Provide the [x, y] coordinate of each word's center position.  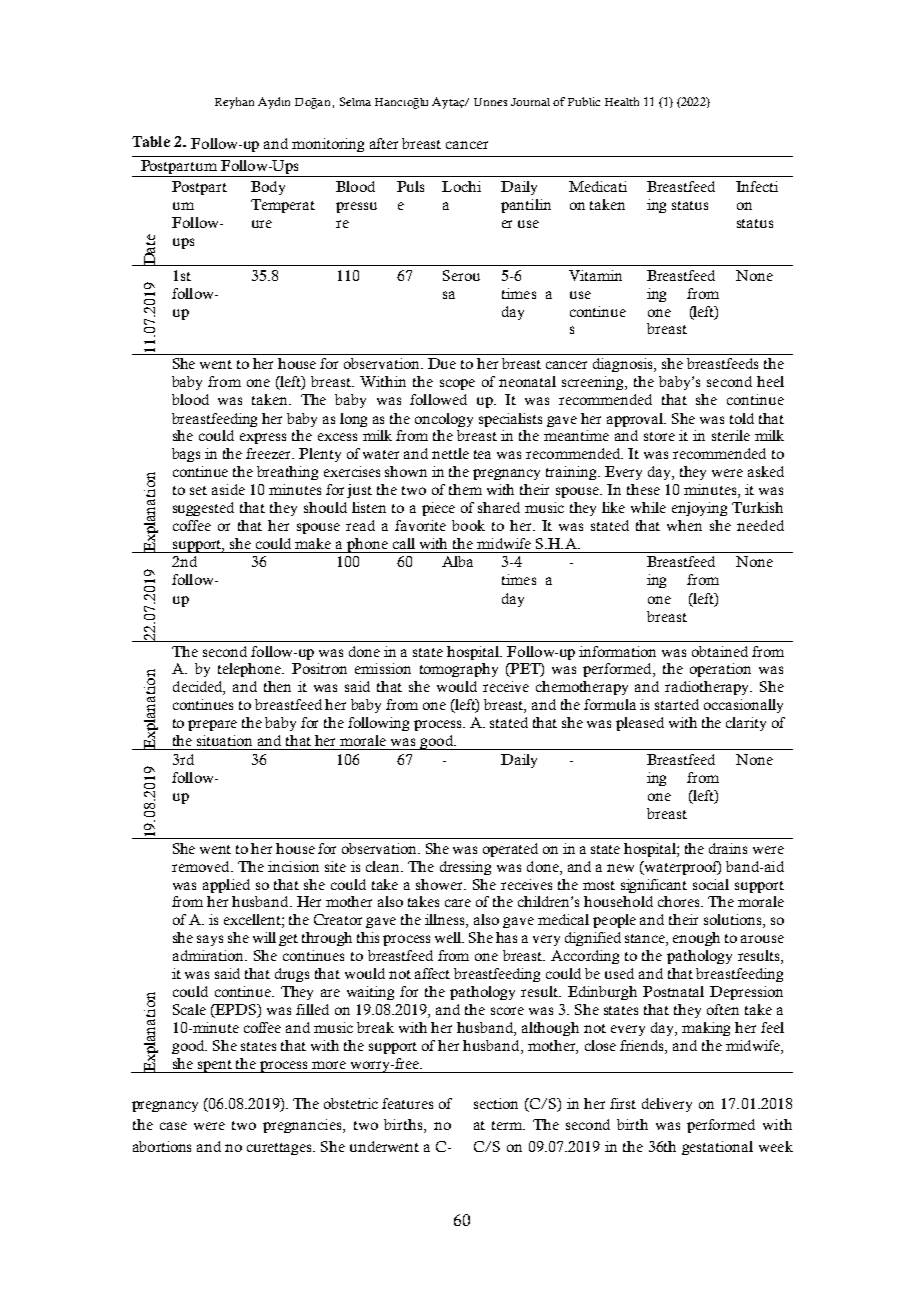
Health [622, 101]
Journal [530, 102]
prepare [212, 725]
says [210, 940]
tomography [459, 670]
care [458, 903]
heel [770, 381]
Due [442, 363]
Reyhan [234, 103]
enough [696, 939]
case [173, 1126]
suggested [203, 509]
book [468, 525]
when [684, 525]
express [263, 438]
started [677, 704]
